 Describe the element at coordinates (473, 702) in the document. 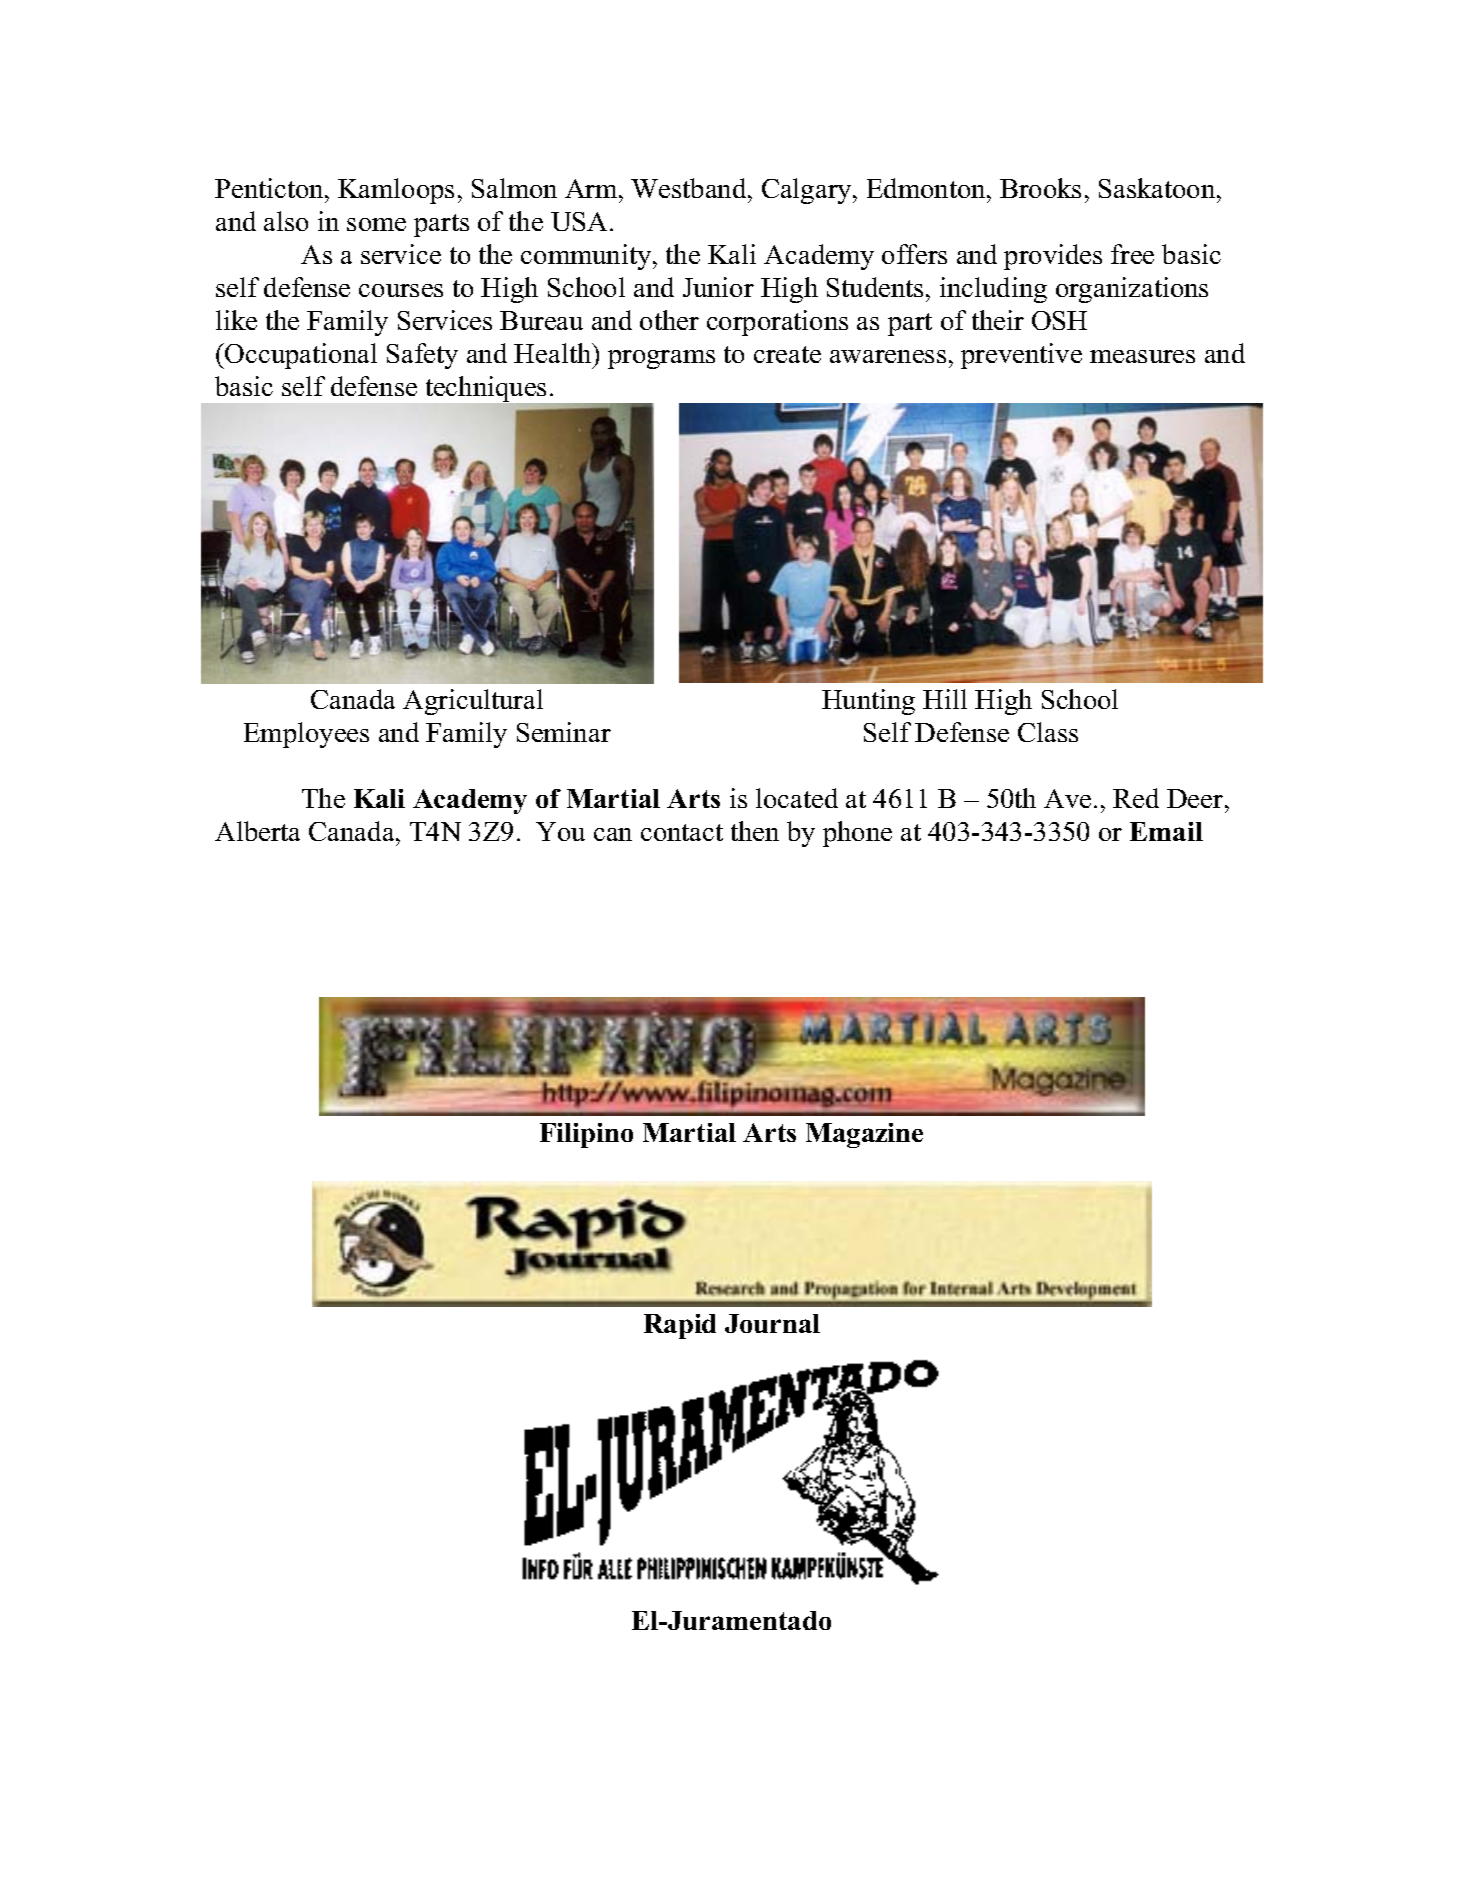

I see `Agricultural` at that location.
